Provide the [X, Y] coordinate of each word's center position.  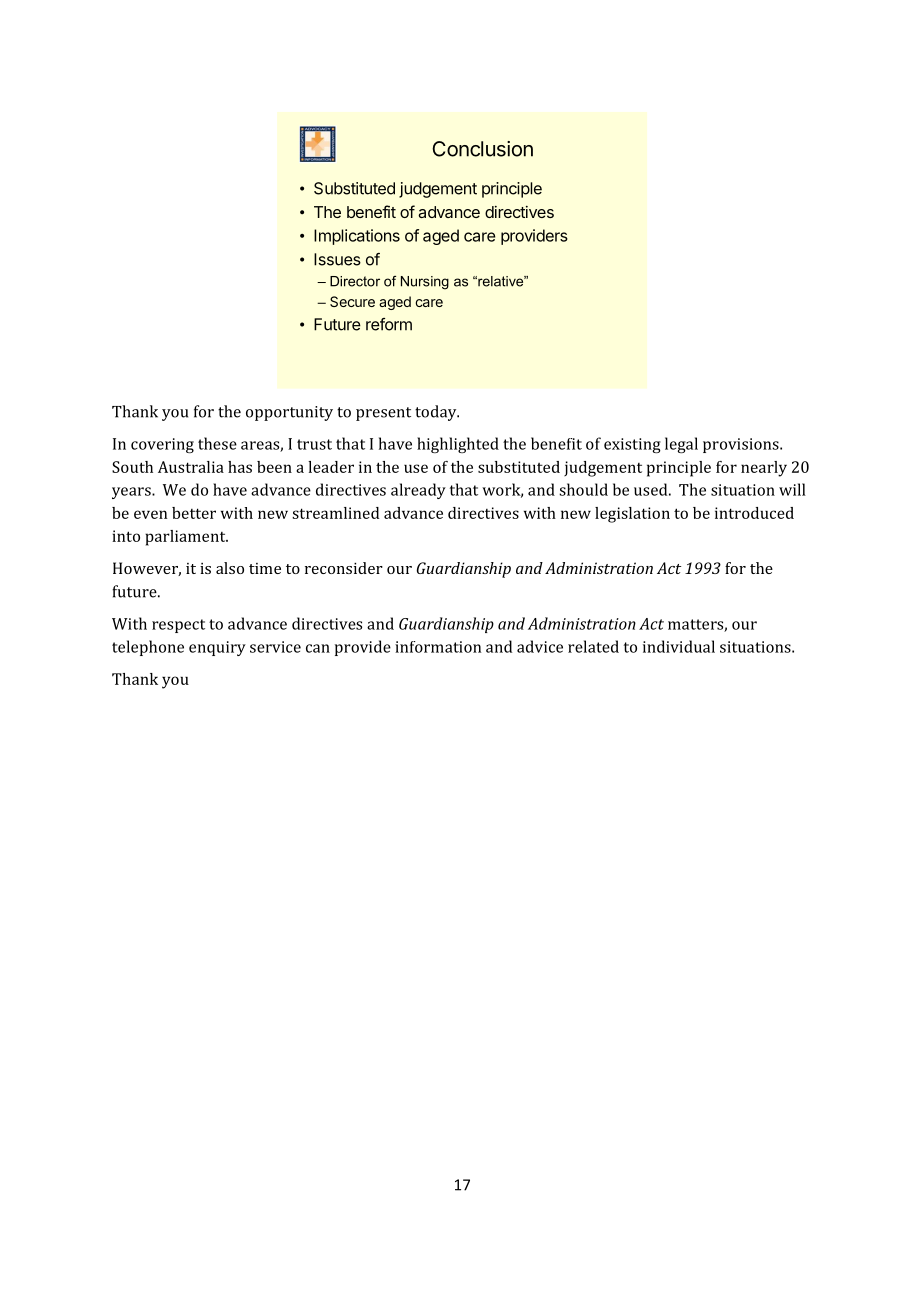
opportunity [289, 413]
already [418, 491]
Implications [357, 237]
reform [389, 324]
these [217, 443]
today [437, 413]
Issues [337, 259]
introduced [754, 513]
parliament [186, 538]
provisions [742, 445]
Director [355, 281]
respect [178, 626]
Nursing [425, 283]
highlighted [458, 445]
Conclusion [482, 149]
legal [681, 445]
